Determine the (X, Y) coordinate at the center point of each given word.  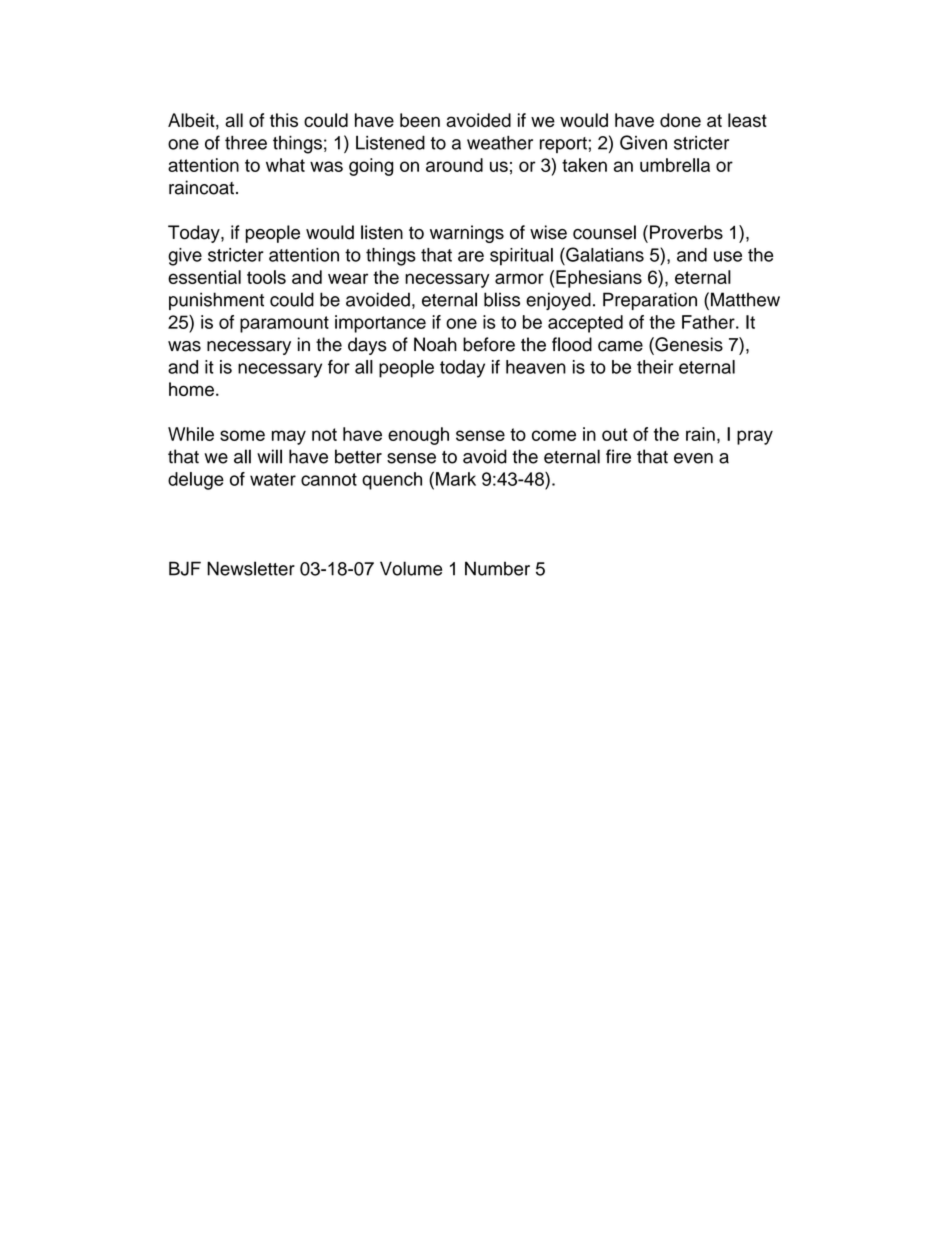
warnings (467, 234)
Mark (456, 479)
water (273, 479)
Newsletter (251, 568)
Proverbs (686, 232)
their (655, 367)
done (680, 120)
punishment (216, 301)
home (191, 389)
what (285, 165)
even (693, 458)
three (246, 142)
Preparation (650, 301)
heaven (536, 367)
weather (500, 142)
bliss (502, 299)
